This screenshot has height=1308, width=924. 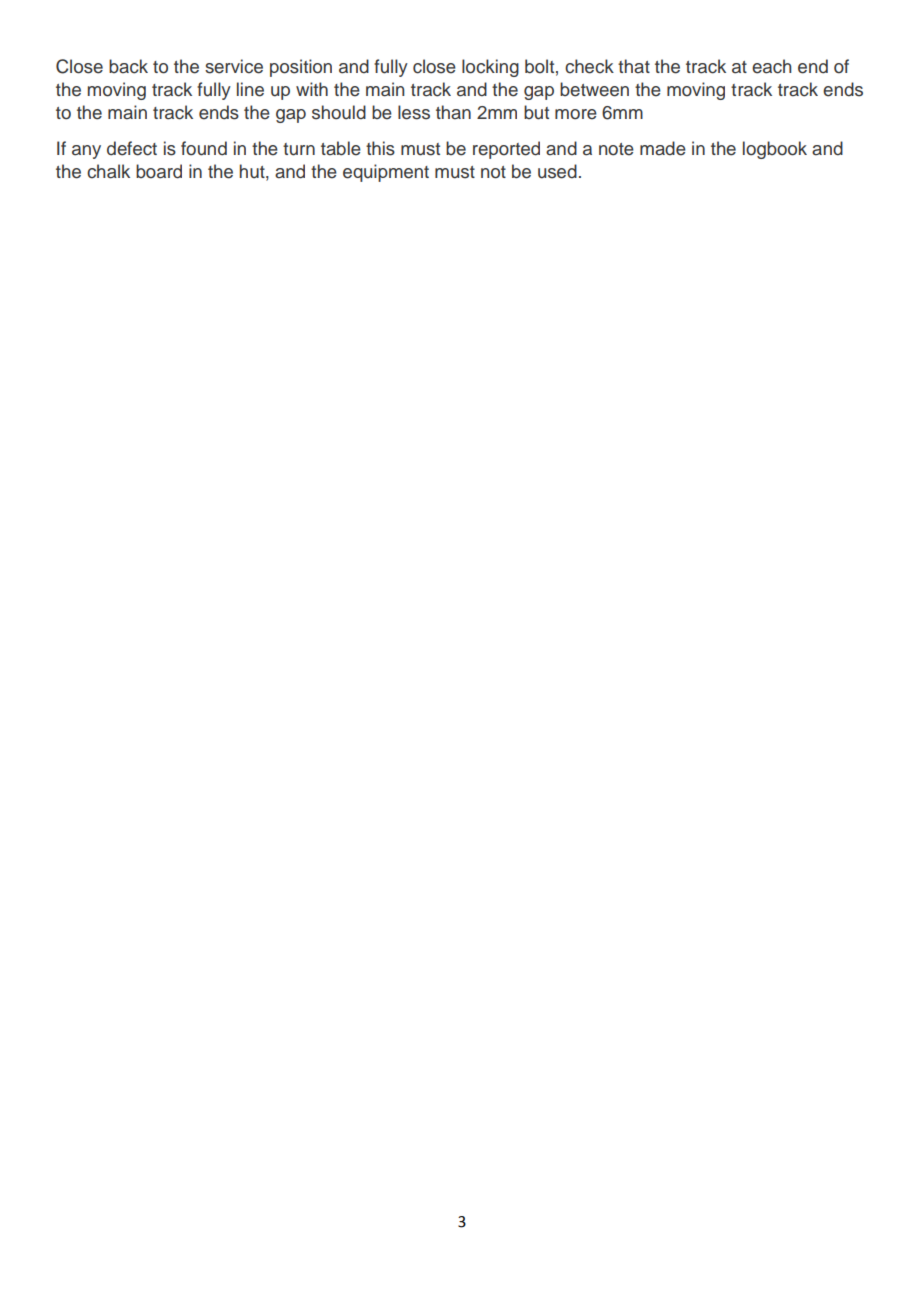 I want to click on between, so click(x=594, y=89).
